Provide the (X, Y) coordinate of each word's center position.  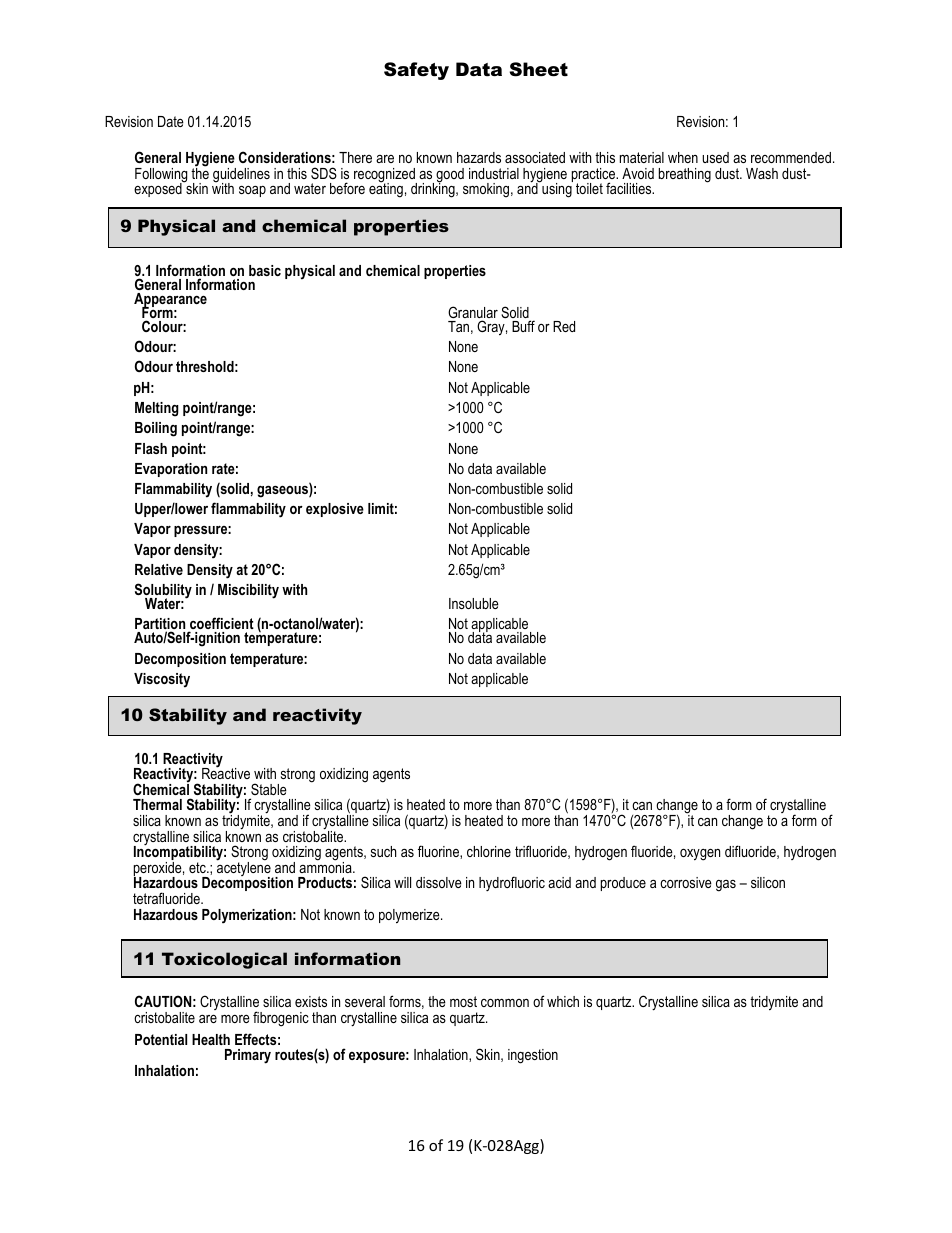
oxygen (700, 854)
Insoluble (474, 603)
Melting (157, 409)
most (463, 1001)
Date (171, 121)
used (715, 157)
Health (211, 1039)
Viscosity (162, 680)
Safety (416, 71)
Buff (523, 326)
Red (564, 326)
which (563, 1001)
